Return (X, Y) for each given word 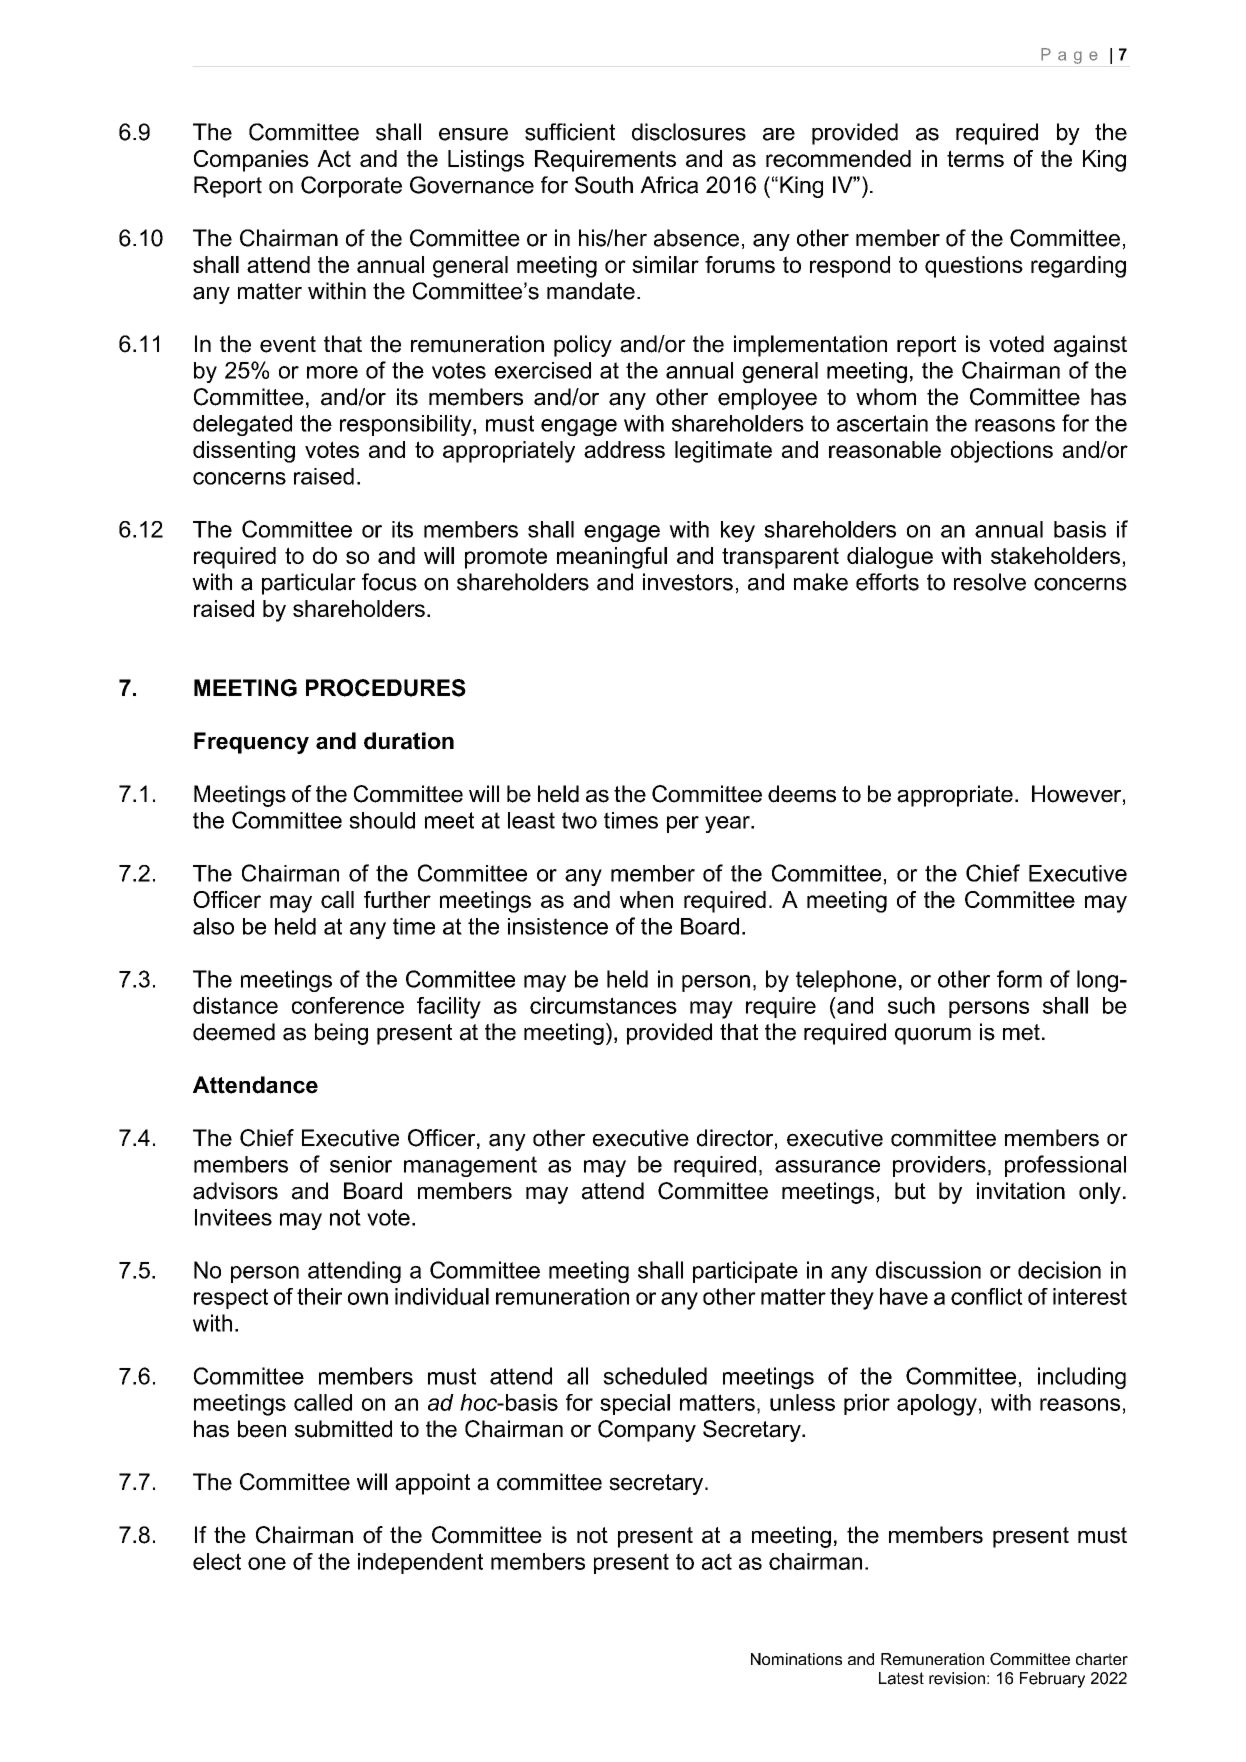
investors (688, 582)
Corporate (351, 187)
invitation (1021, 1191)
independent (420, 1563)
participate (745, 1272)
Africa (669, 185)
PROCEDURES (386, 688)
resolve (990, 582)
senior (361, 1164)
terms (975, 158)
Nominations (796, 1659)
